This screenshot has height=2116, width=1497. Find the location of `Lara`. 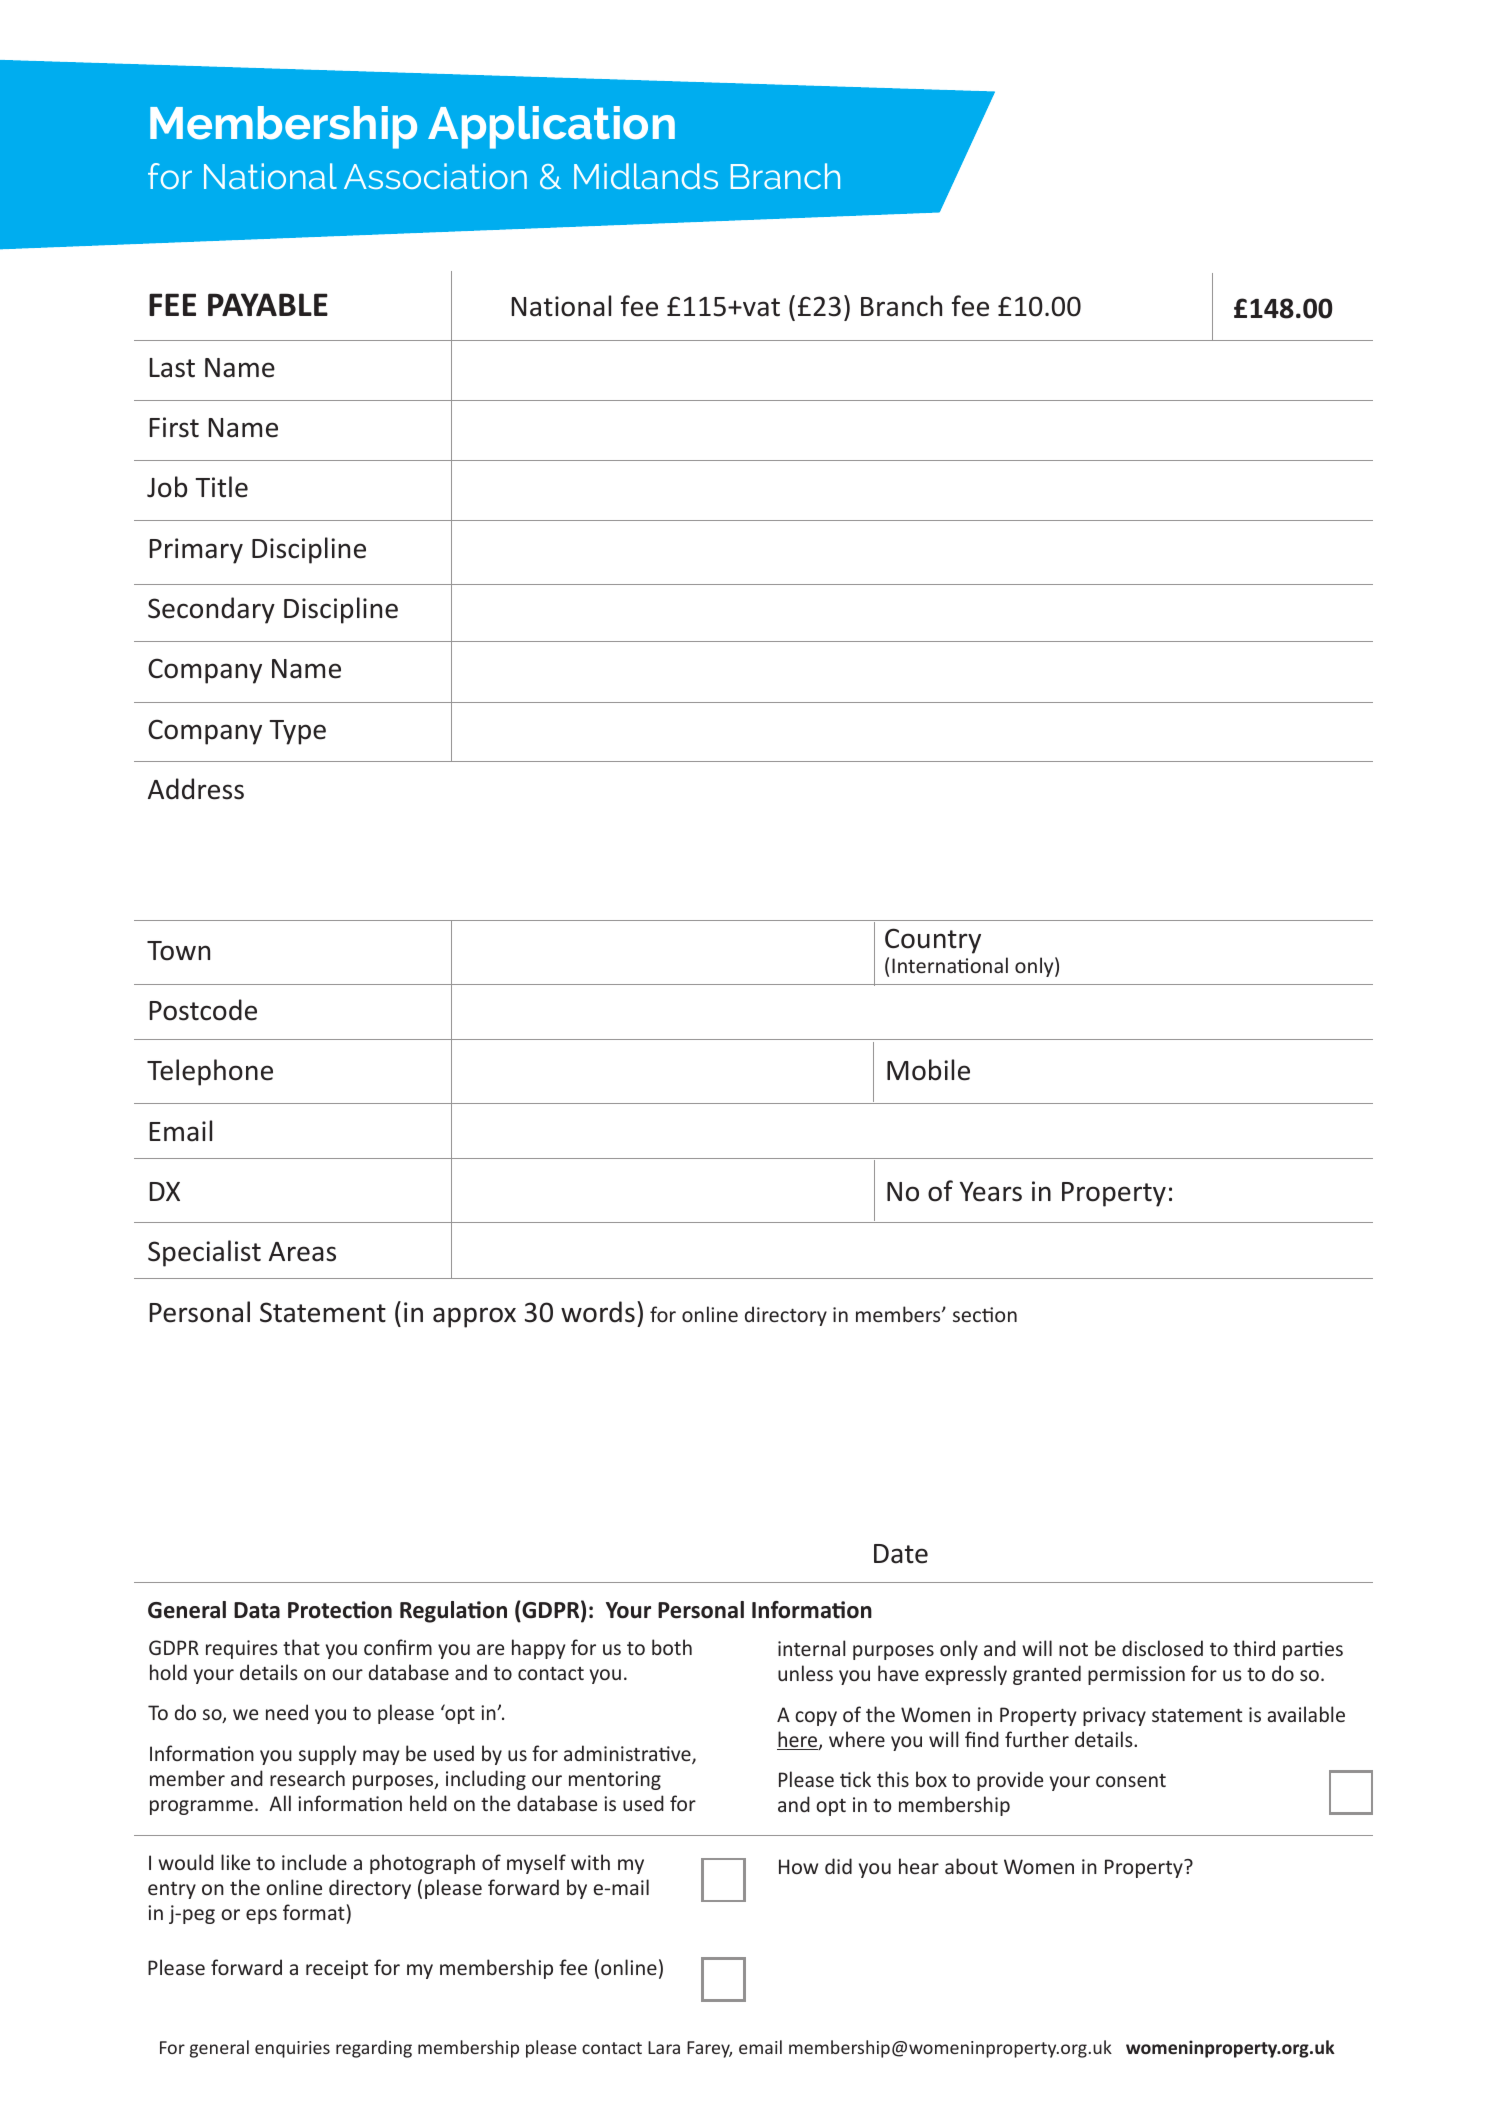

Lara is located at coordinates (664, 2047).
